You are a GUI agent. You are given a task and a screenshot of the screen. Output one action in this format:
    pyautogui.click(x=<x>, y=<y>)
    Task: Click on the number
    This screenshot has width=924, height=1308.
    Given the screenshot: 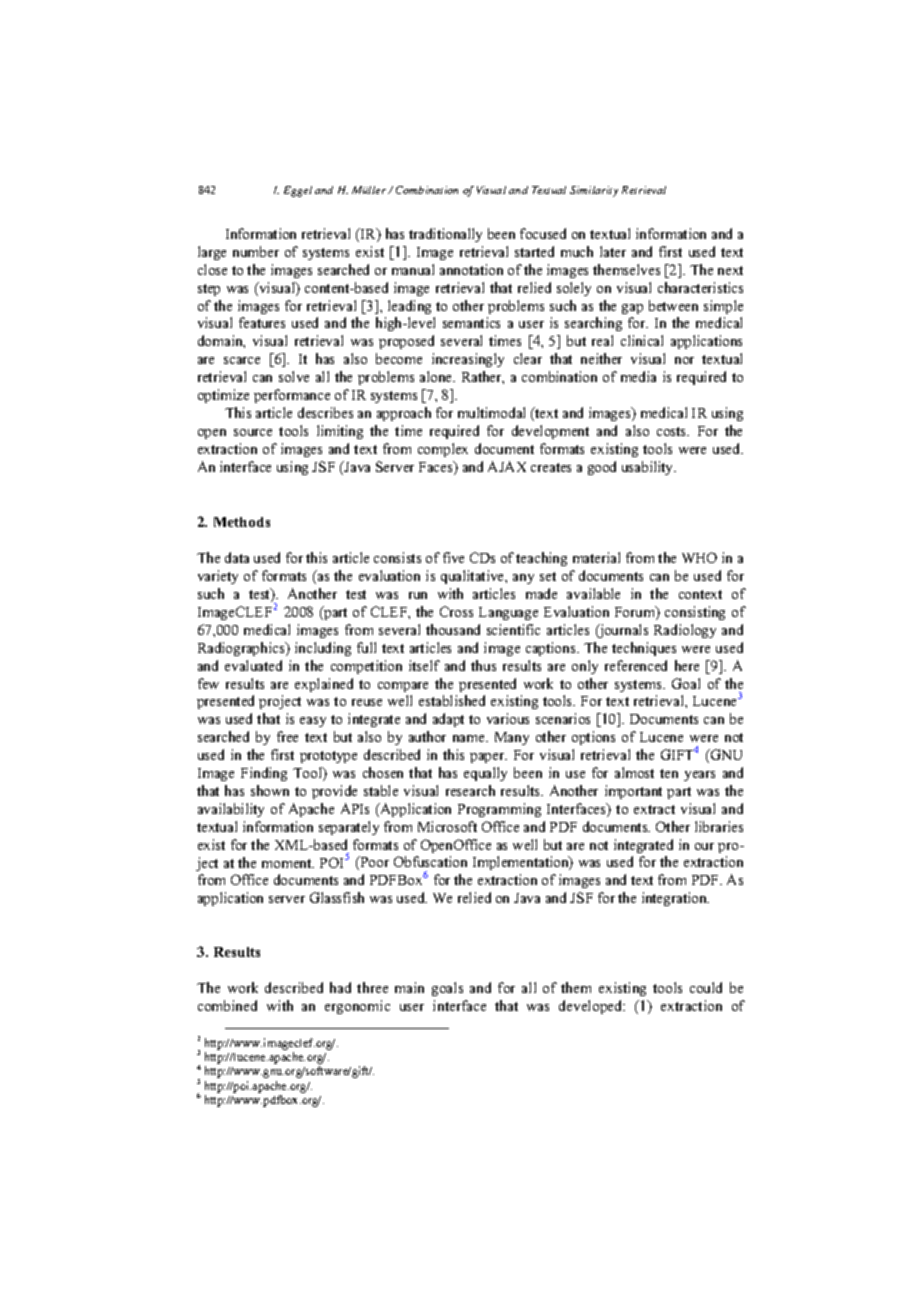 What is the action you would take?
    pyautogui.click(x=256, y=251)
